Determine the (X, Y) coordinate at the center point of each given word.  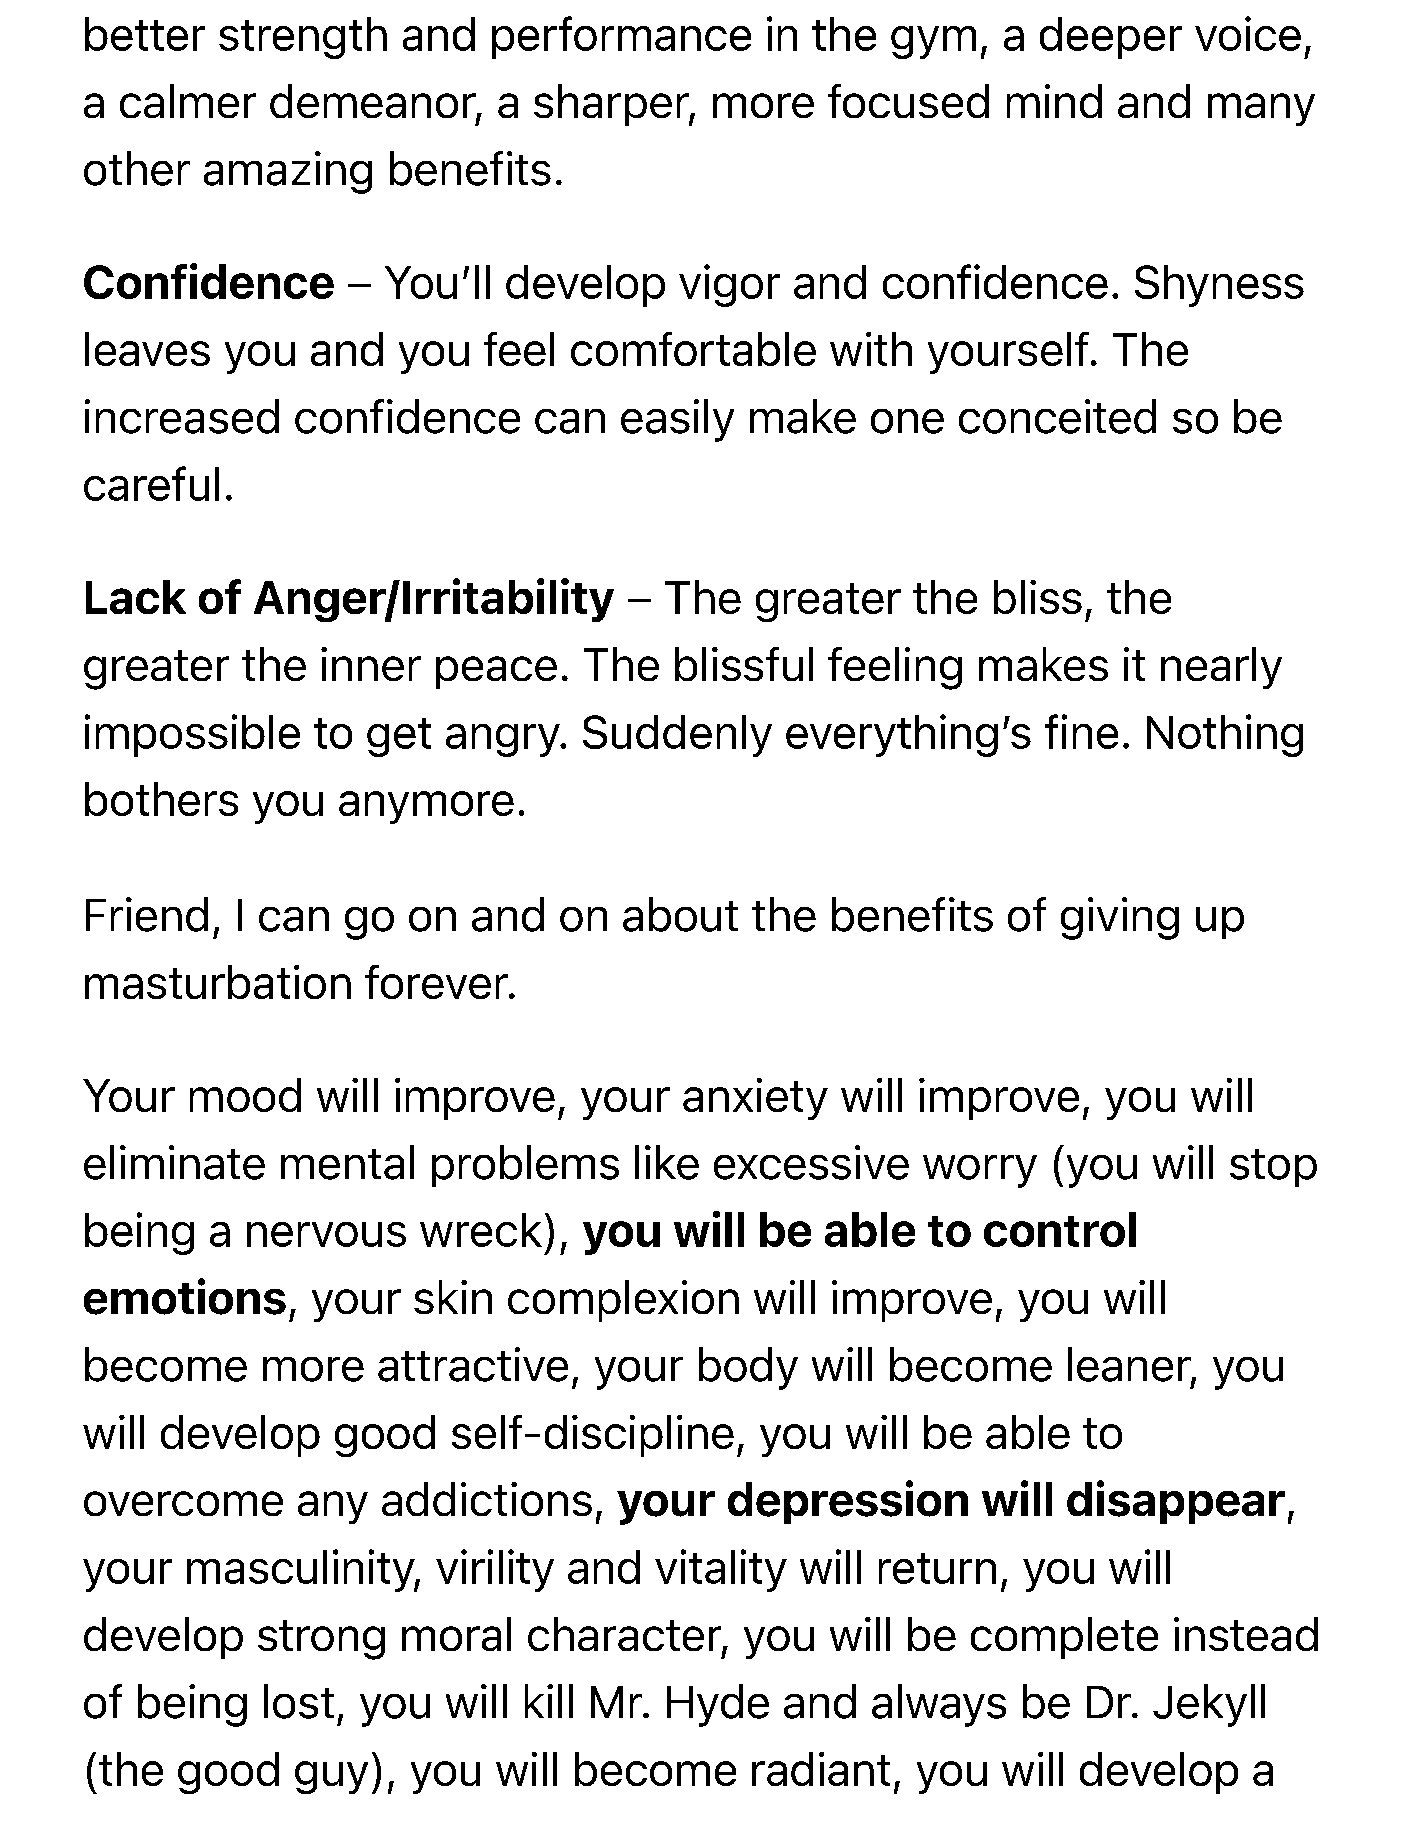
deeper (1111, 38)
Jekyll (1209, 1705)
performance (621, 37)
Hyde (718, 1705)
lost (299, 1701)
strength (303, 38)
